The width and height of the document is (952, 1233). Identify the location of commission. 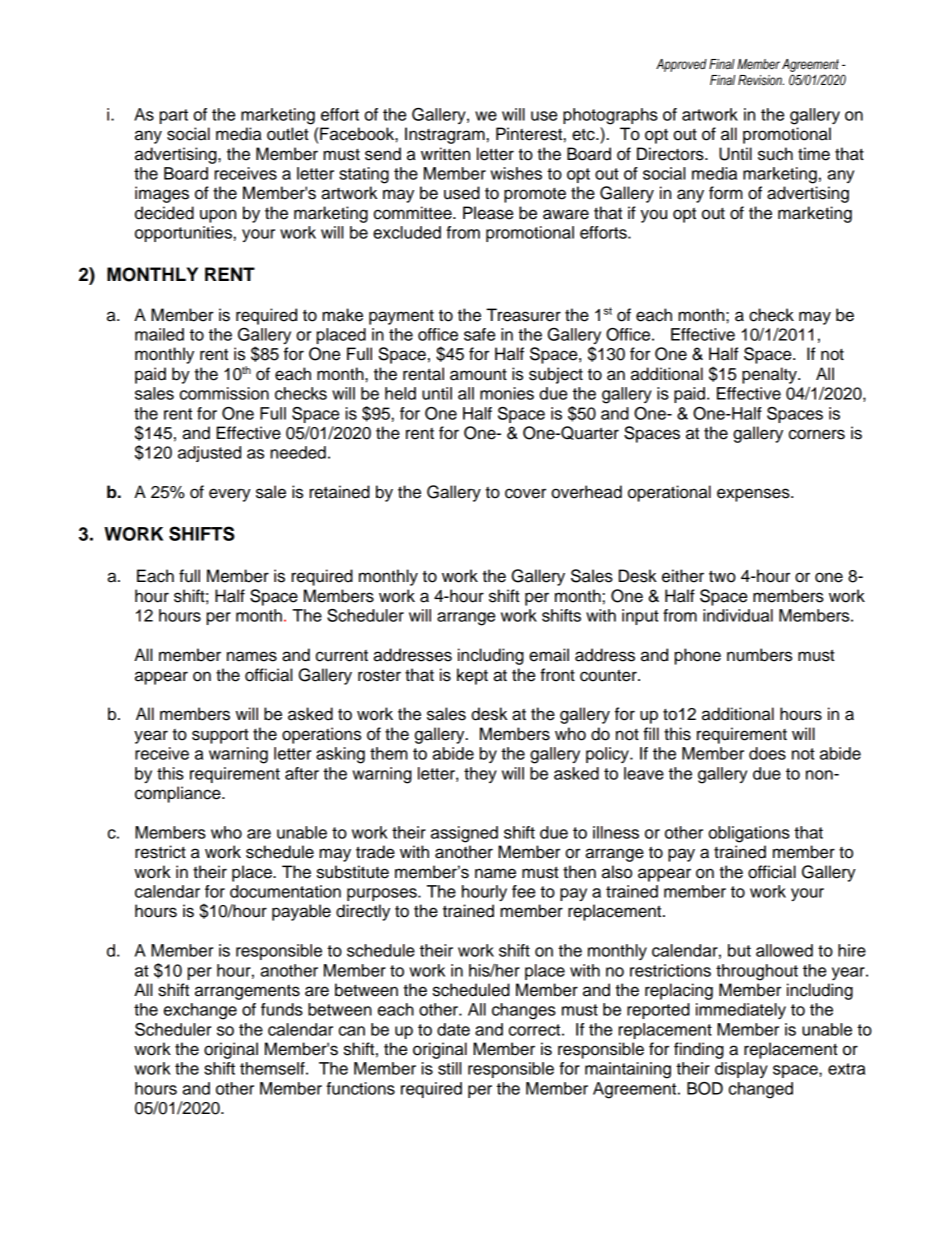
(224, 393).
